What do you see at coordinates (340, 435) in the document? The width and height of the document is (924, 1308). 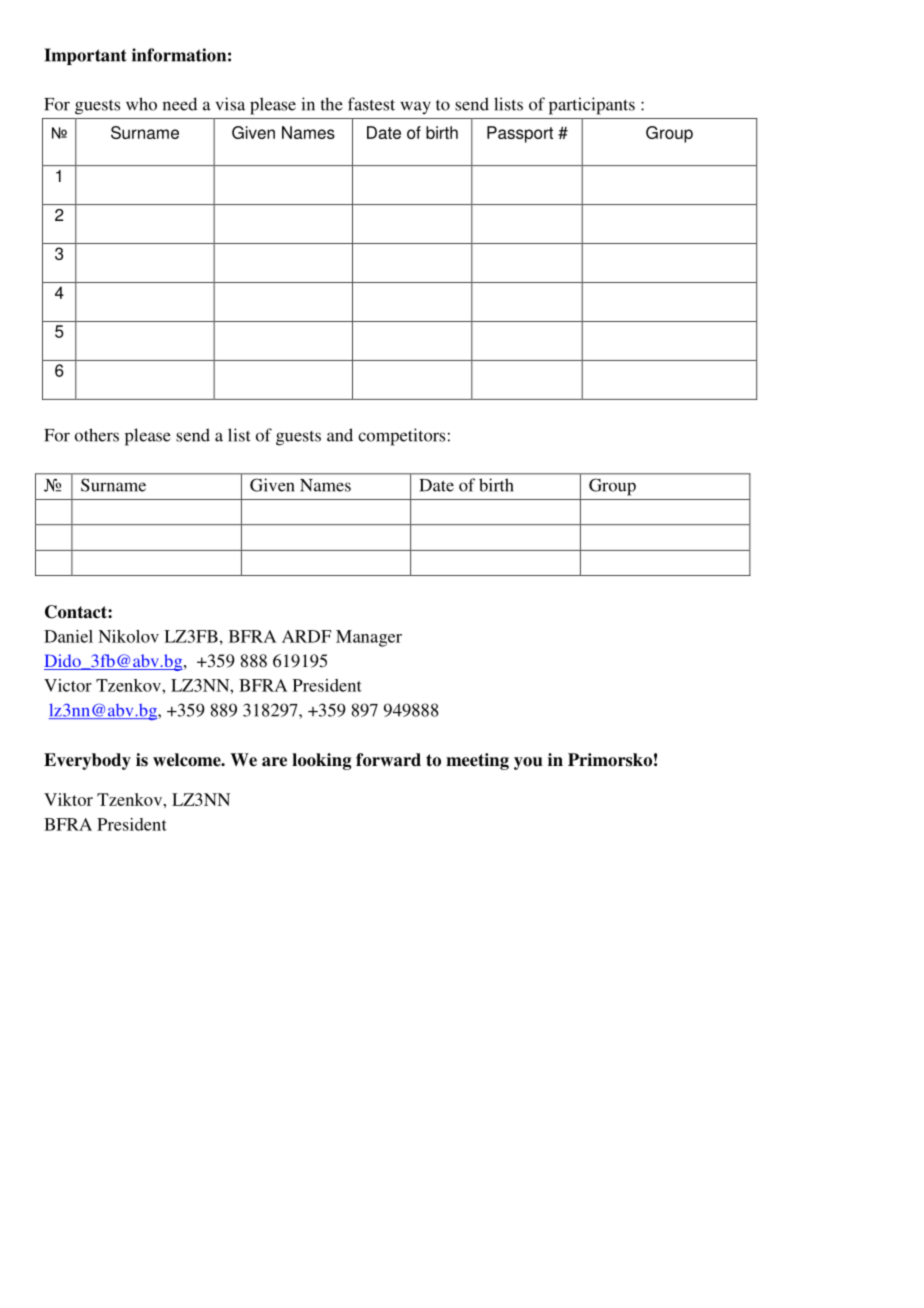 I see `and` at bounding box center [340, 435].
